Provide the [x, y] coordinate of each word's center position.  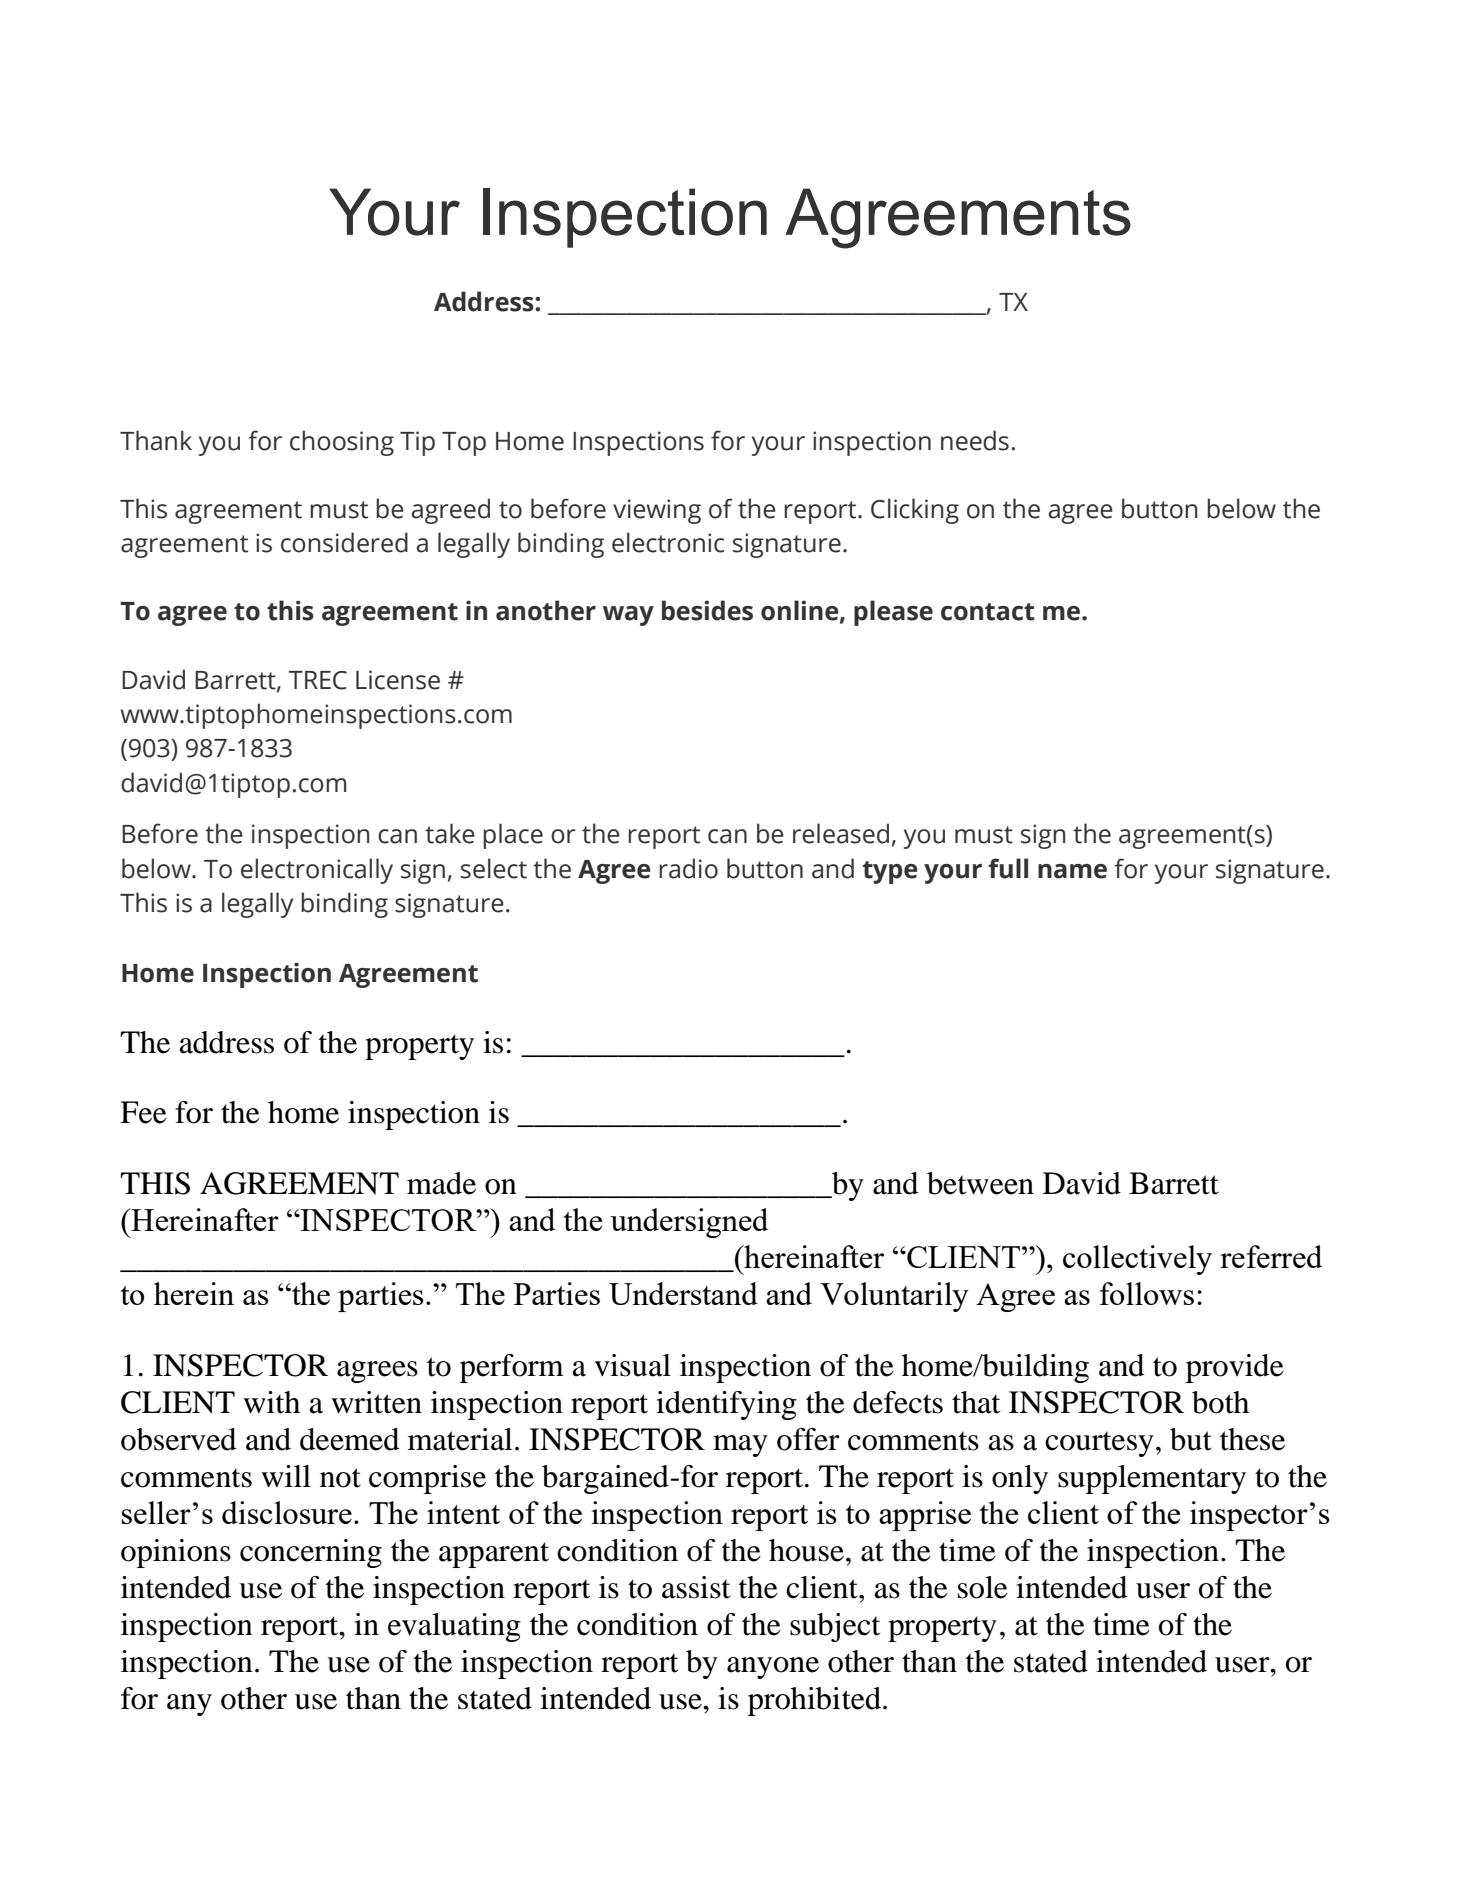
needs [975, 440]
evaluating [454, 1627]
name [1072, 871]
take [450, 833]
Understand [683, 1293]
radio [688, 868]
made [441, 1183]
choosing [342, 443]
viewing [657, 511]
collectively [1137, 1260]
